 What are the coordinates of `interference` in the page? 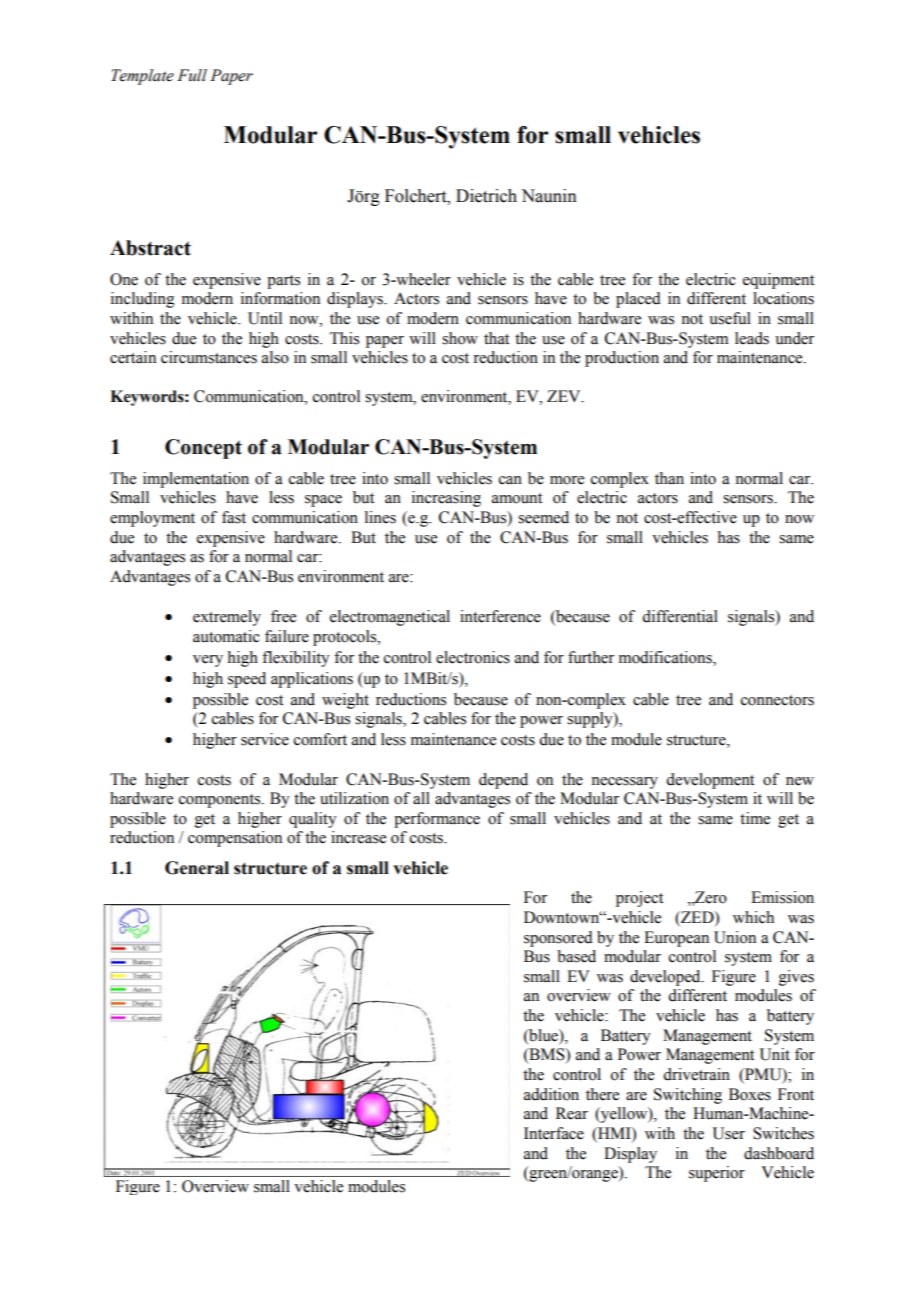 It's located at (500, 616).
